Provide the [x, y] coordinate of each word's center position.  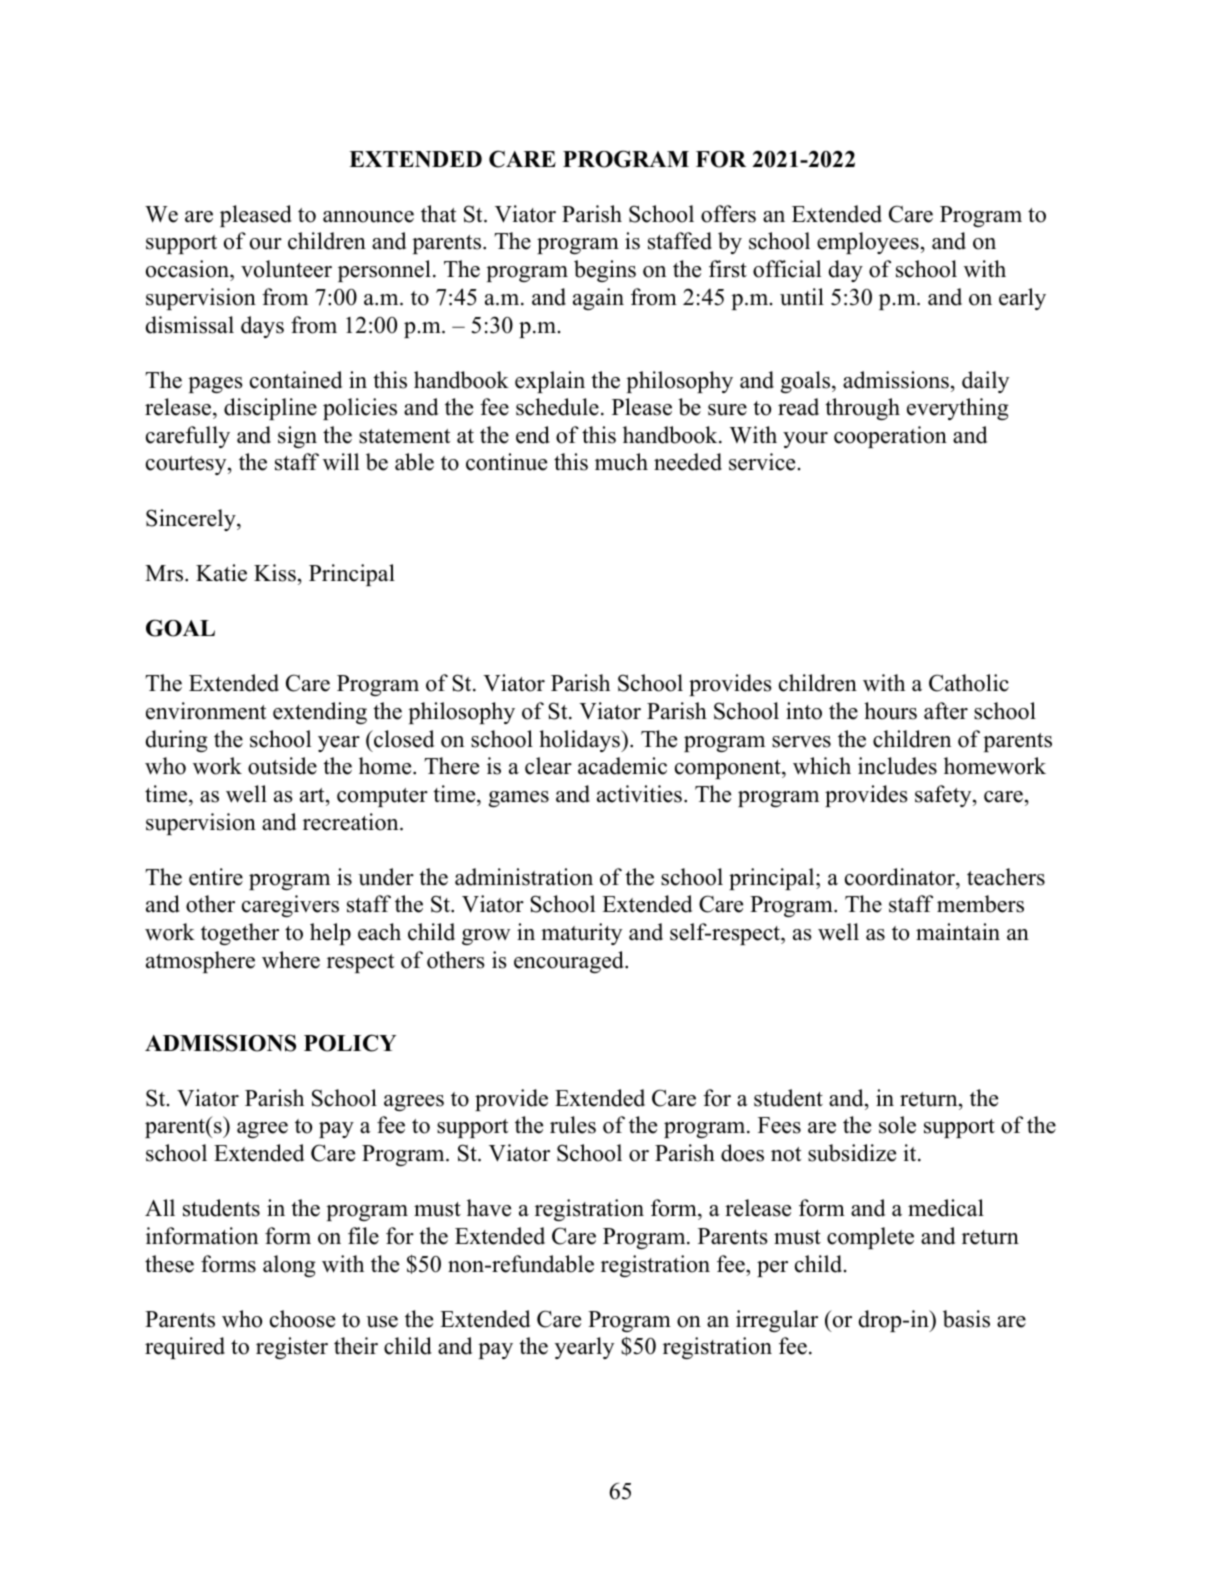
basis [966, 1319]
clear [548, 766]
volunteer [286, 269]
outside [282, 766]
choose [302, 1319]
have [489, 1208]
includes [897, 766]
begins [605, 271]
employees [868, 243]
